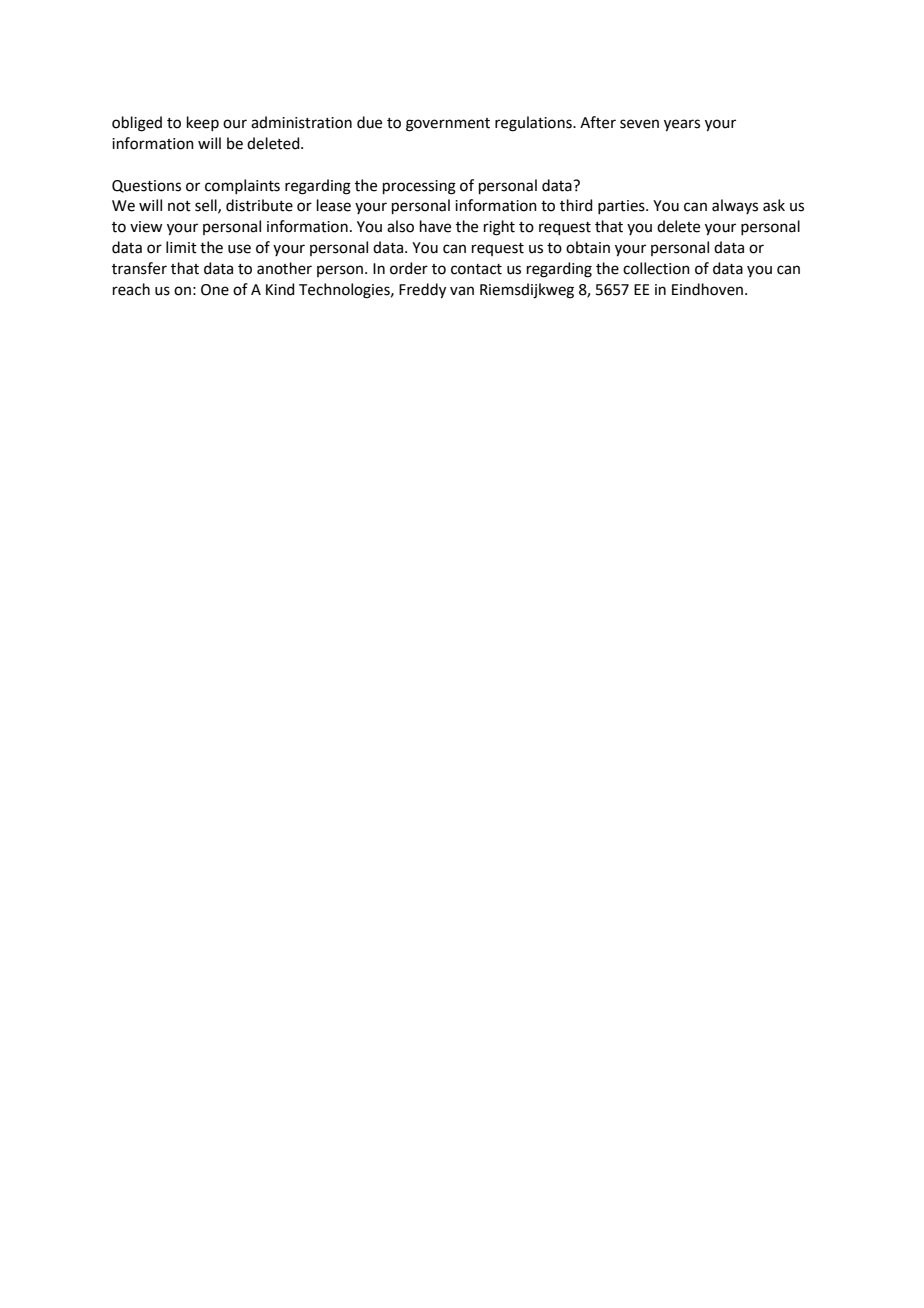 The height and width of the screenshot is (1308, 924). Describe the element at coordinates (588, 247) in the screenshot. I see `obtain` at that location.
